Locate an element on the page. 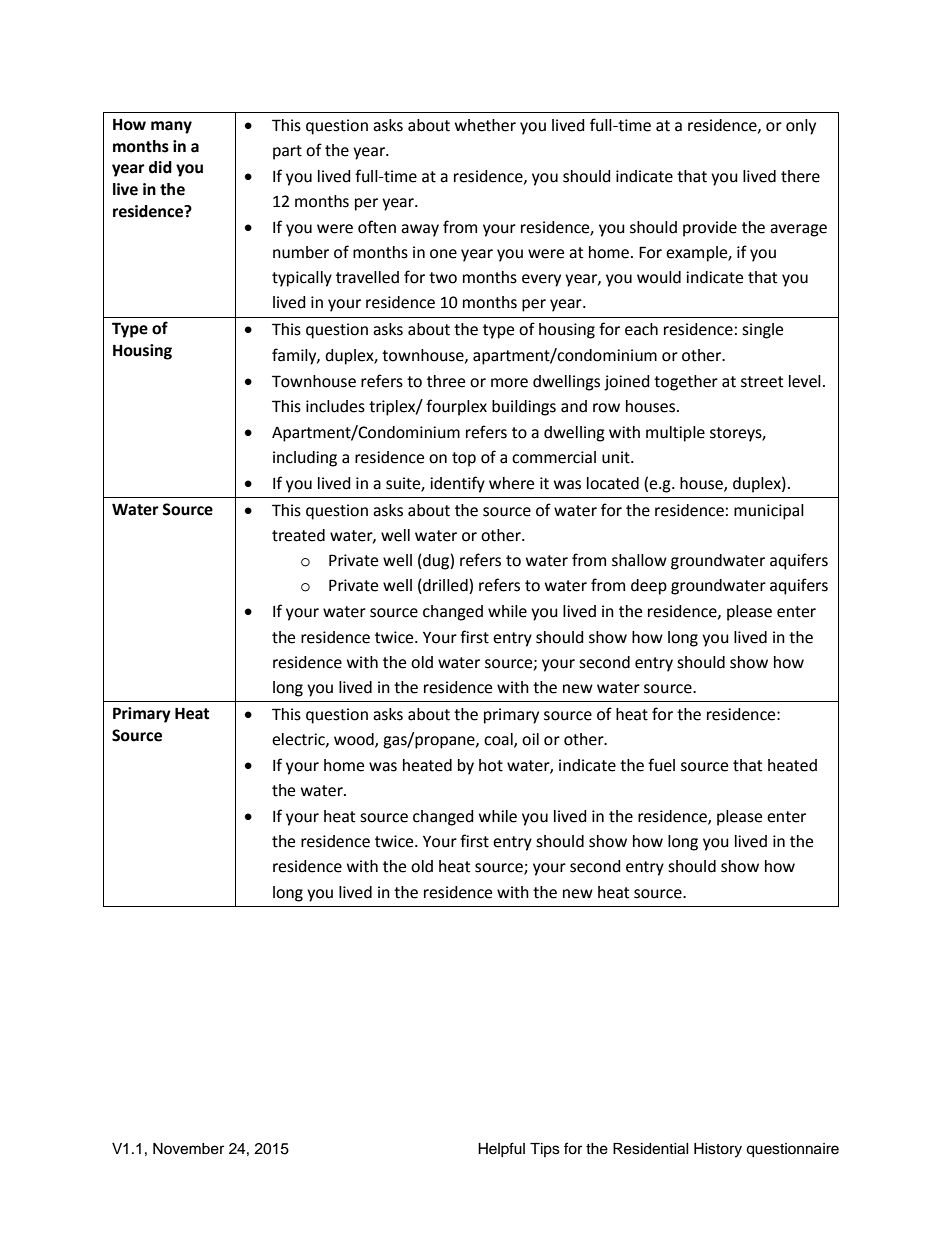 The width and height of the image is (952, 1233). drilled is located at coordinates (445, 586).
